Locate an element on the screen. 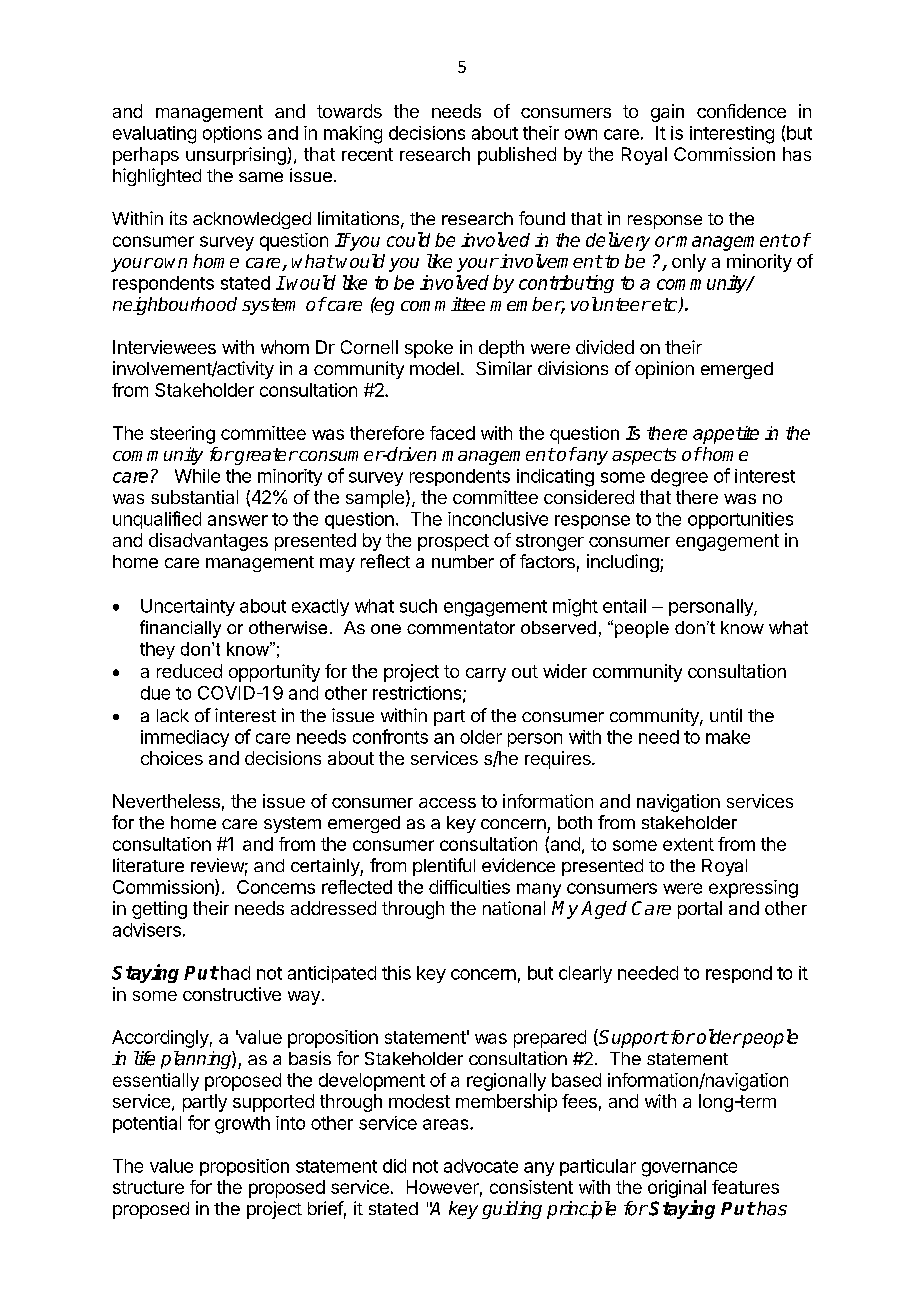 The image size is (924, 1308). advocate is located at coordinates (481, 1166).
